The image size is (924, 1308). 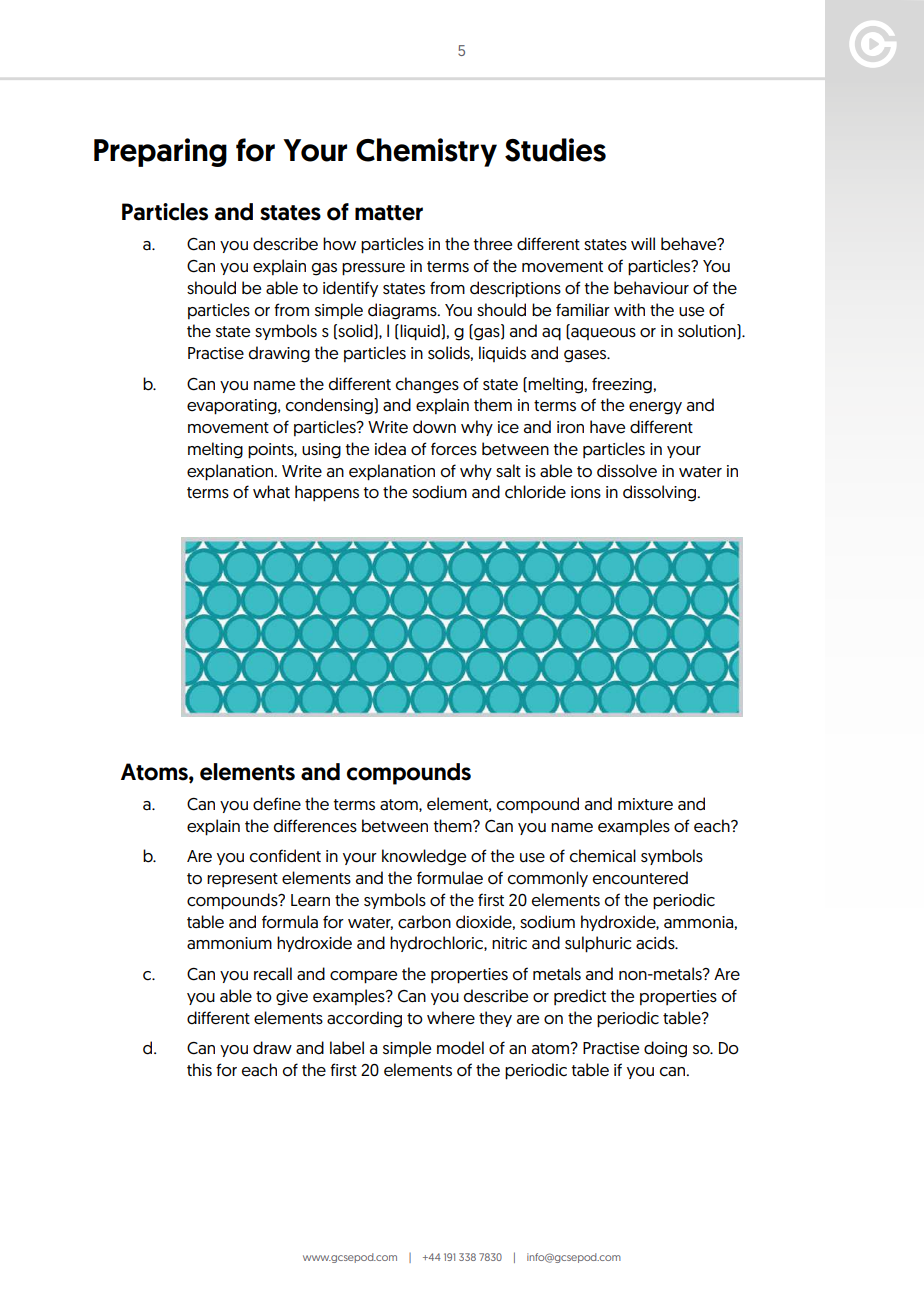 I want to click on predict, so click(x=580, y=997).
